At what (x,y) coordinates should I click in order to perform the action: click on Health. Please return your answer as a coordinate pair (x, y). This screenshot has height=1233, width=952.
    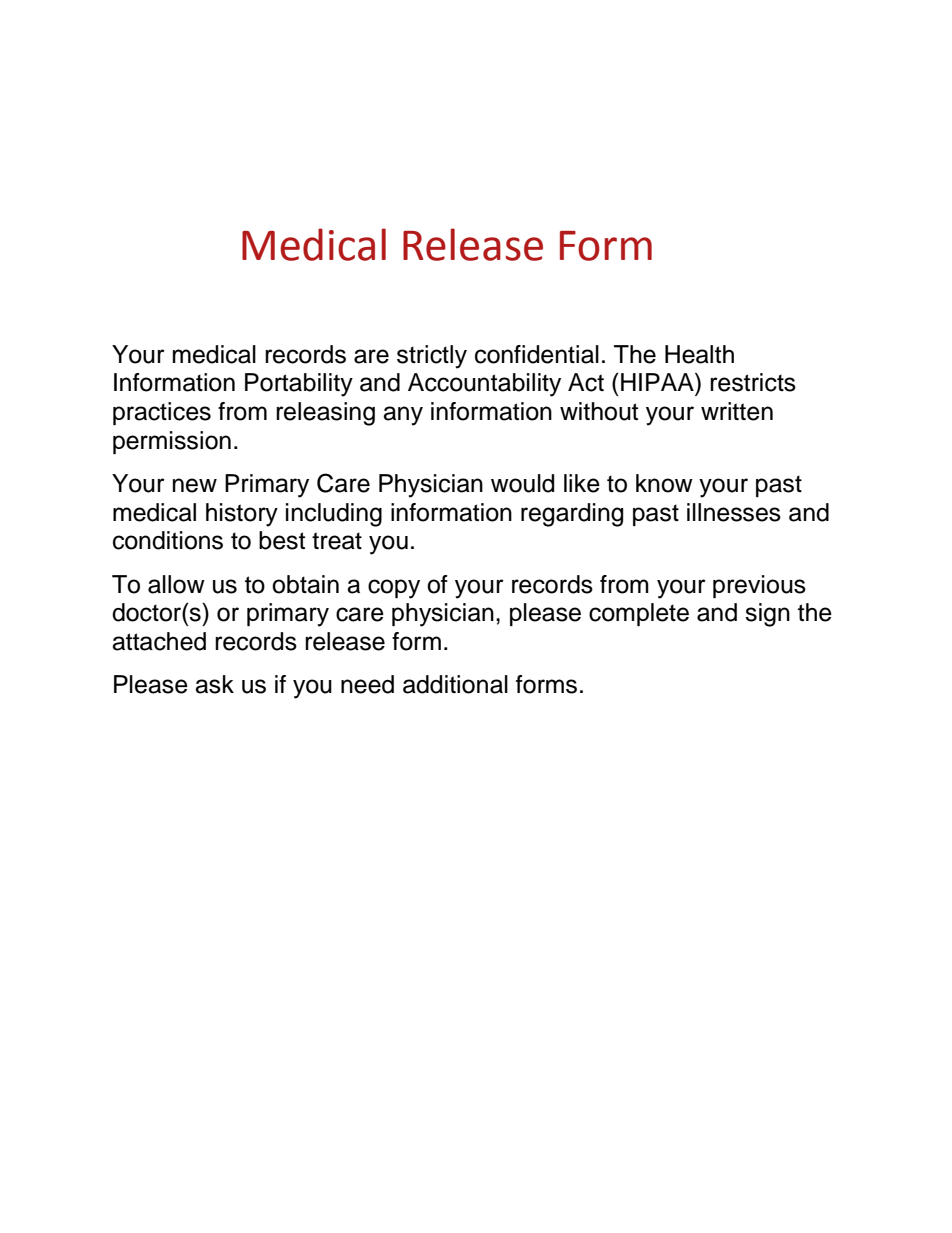
    Looking at the image, I should click on (699, 354).
